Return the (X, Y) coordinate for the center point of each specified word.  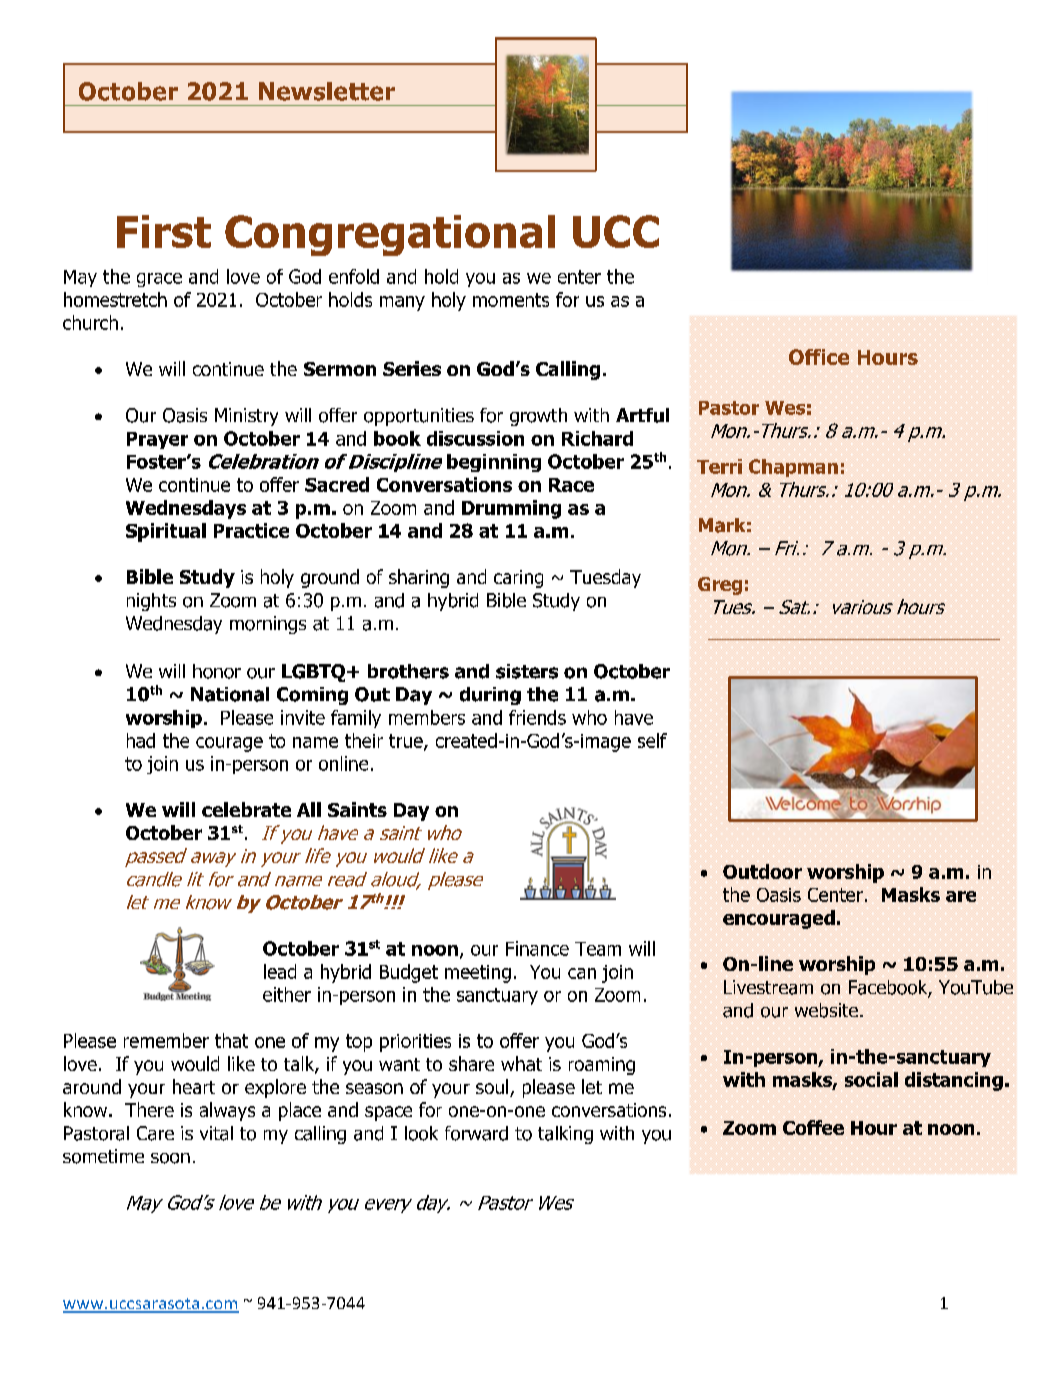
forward (476, 1133)
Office (819, 357)
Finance (537, 948)
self (652, 740)
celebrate (246, 809)
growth (538, 417)
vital (216, 1133)
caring (518, 579)
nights (151, 602)
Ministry (246, 417)
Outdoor (762, 871)
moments (511, 300)
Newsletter (327, 91)
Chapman (793, 468)
